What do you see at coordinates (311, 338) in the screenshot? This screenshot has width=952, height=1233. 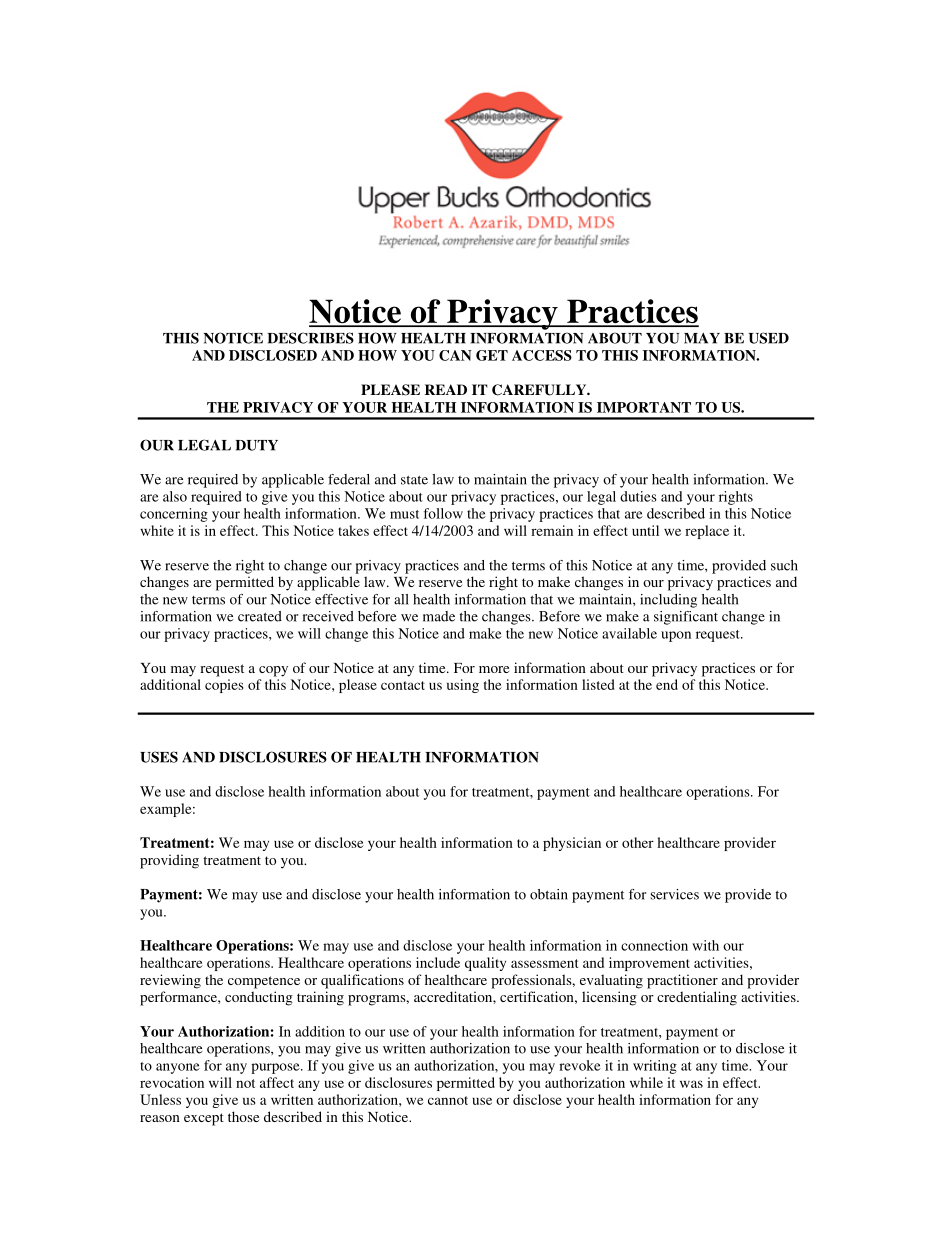 I see `DESCRIBES` at bounding box center [311, 338].
